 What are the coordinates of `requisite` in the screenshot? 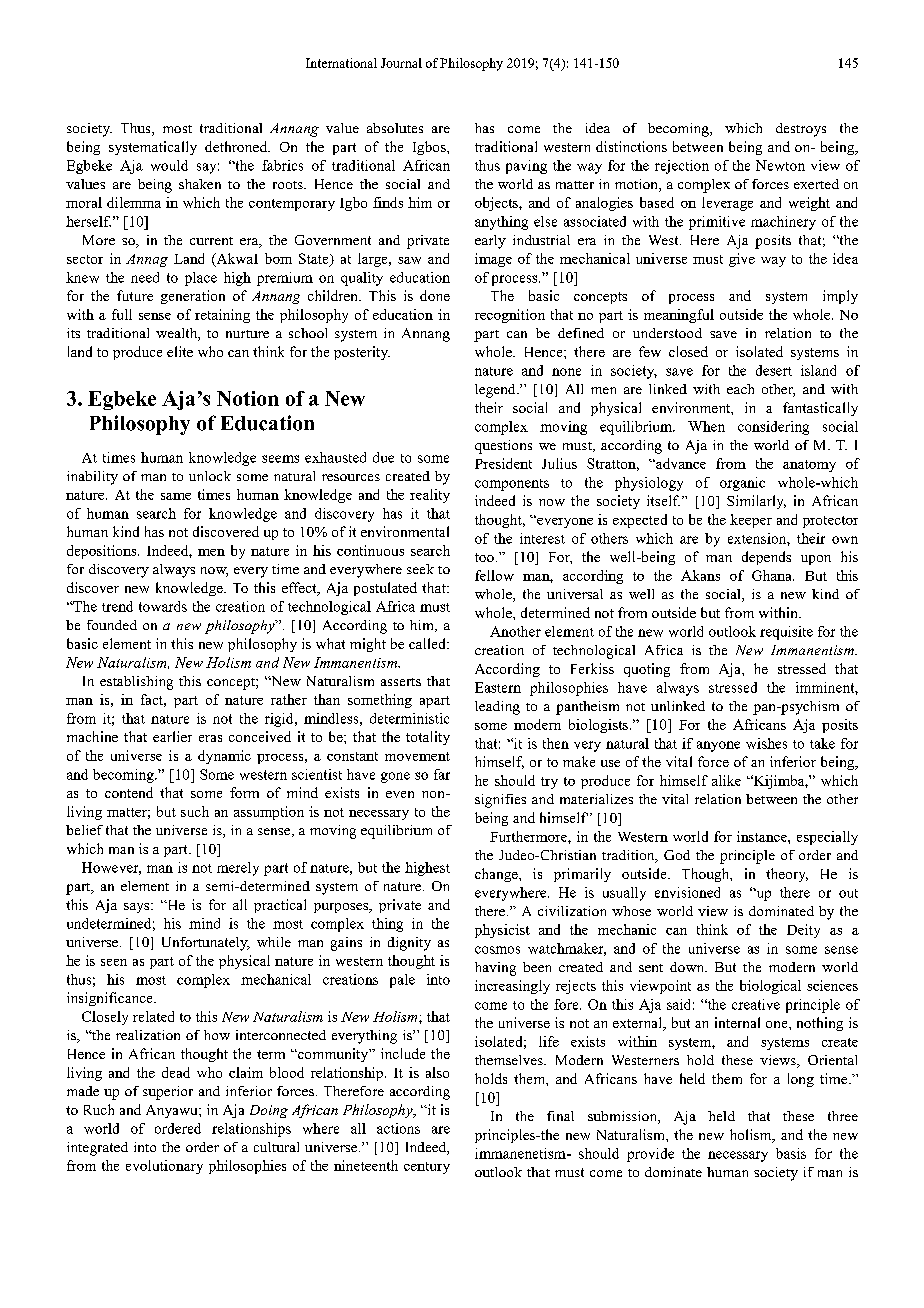 It's located at (786, 633).
